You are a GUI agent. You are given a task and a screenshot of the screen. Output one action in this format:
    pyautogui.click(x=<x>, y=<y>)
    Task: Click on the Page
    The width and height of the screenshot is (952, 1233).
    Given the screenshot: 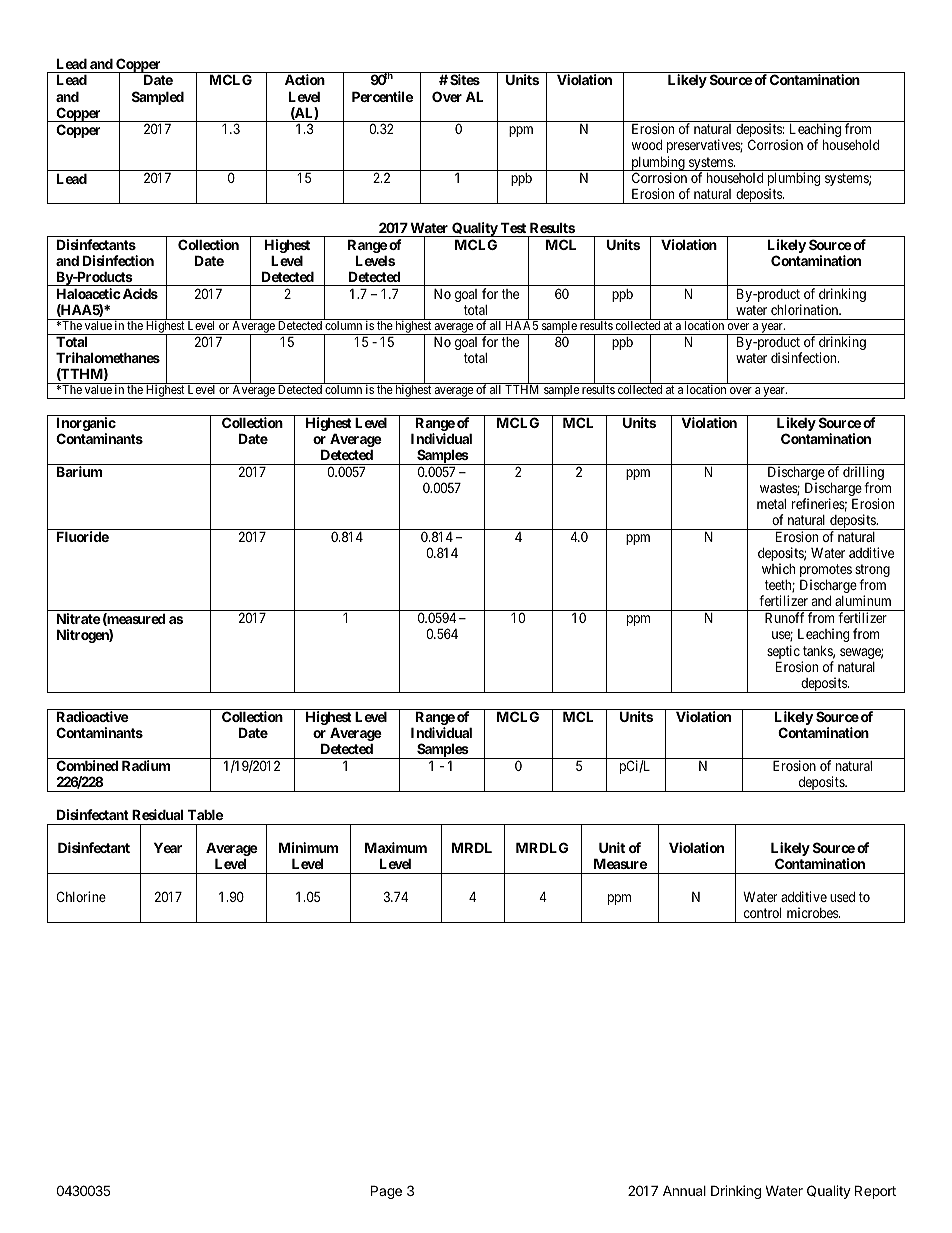 What is the action you would take?
    pyautogui.click(x=386, y=1192)
